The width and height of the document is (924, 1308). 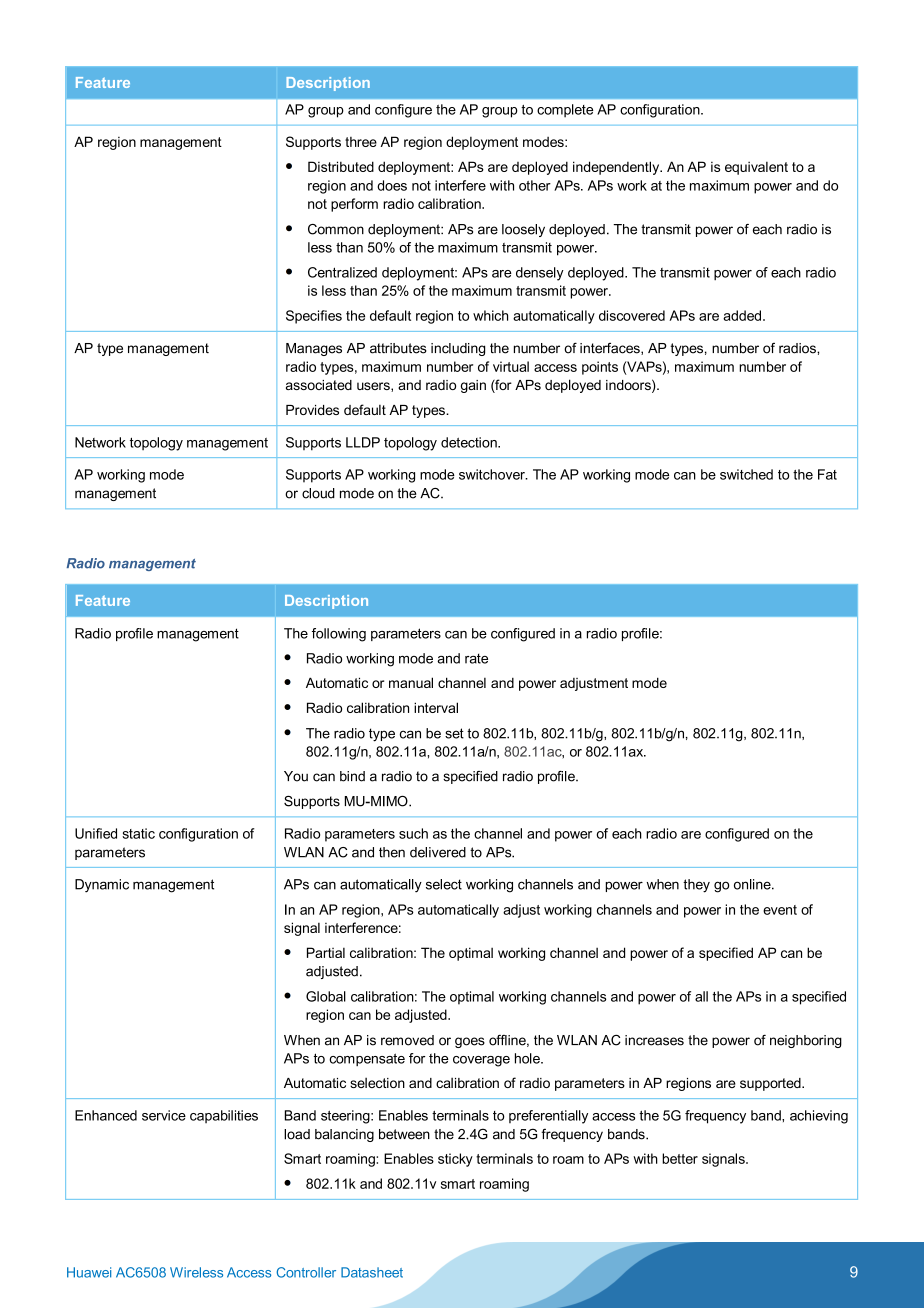 What do you see at coordinates (318, 493) in the document?
I see `cloud` at bounding box center [318, 493].
